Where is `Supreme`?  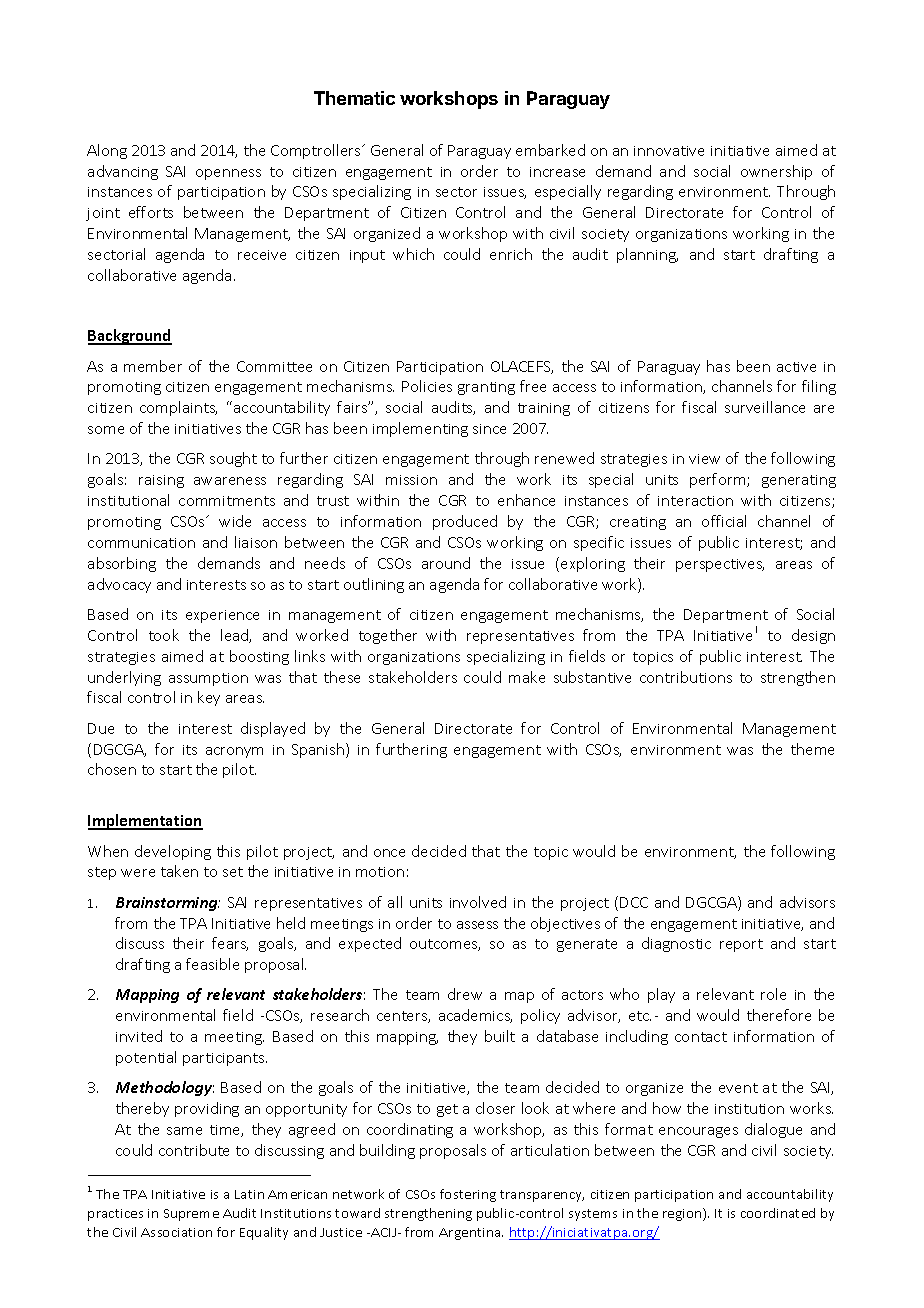
Supreme is located at coordinates (191, 1215).
